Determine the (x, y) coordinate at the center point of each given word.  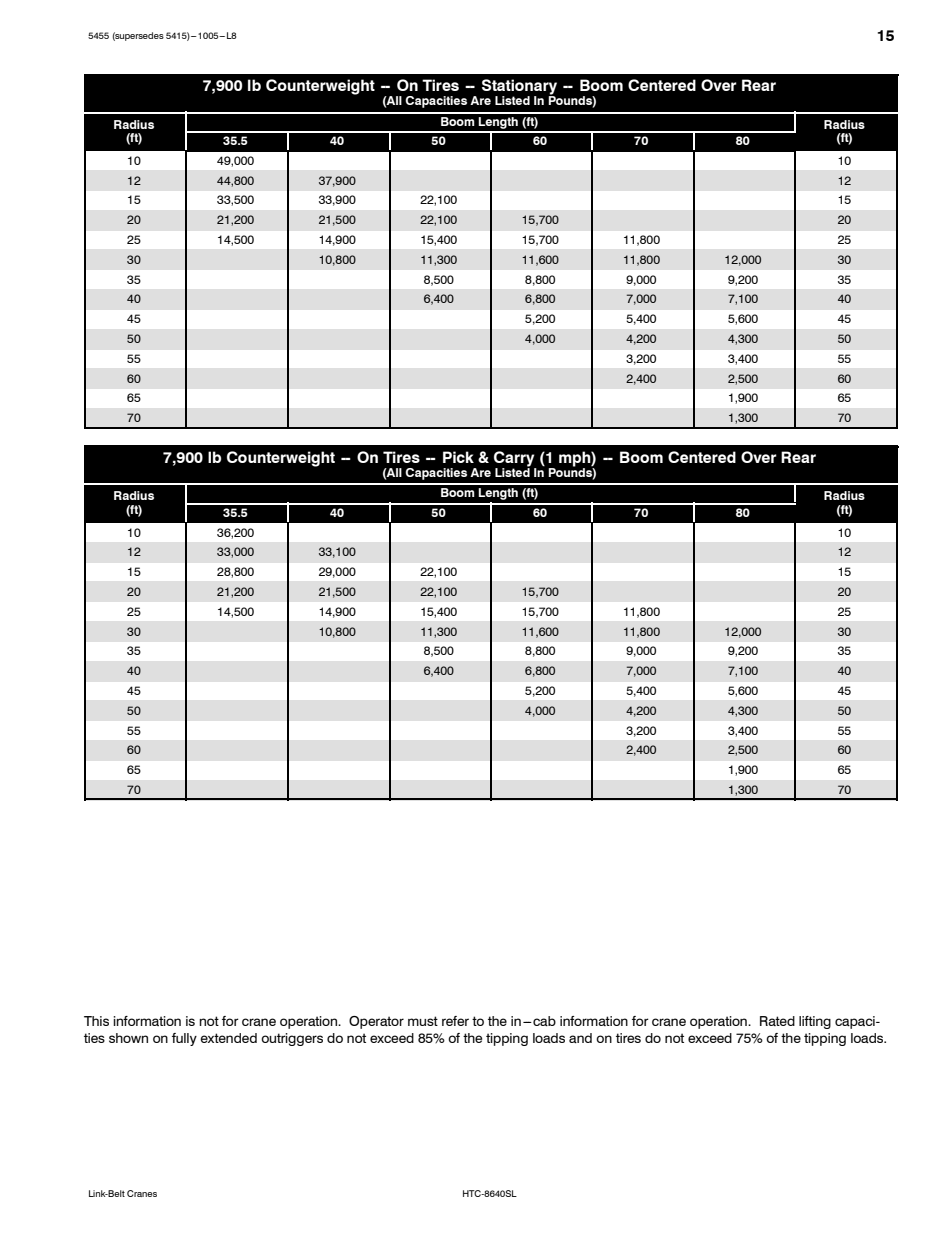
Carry (514, 459)
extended (228, 1038)
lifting (815, 1022)
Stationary (519, 88)
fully (184, 1039)
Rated (777, 1021)
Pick (458, 457)
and (580, 1038)
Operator (376, 1022)
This (96, 1021)
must (423, 1021)
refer (455, 1021)
